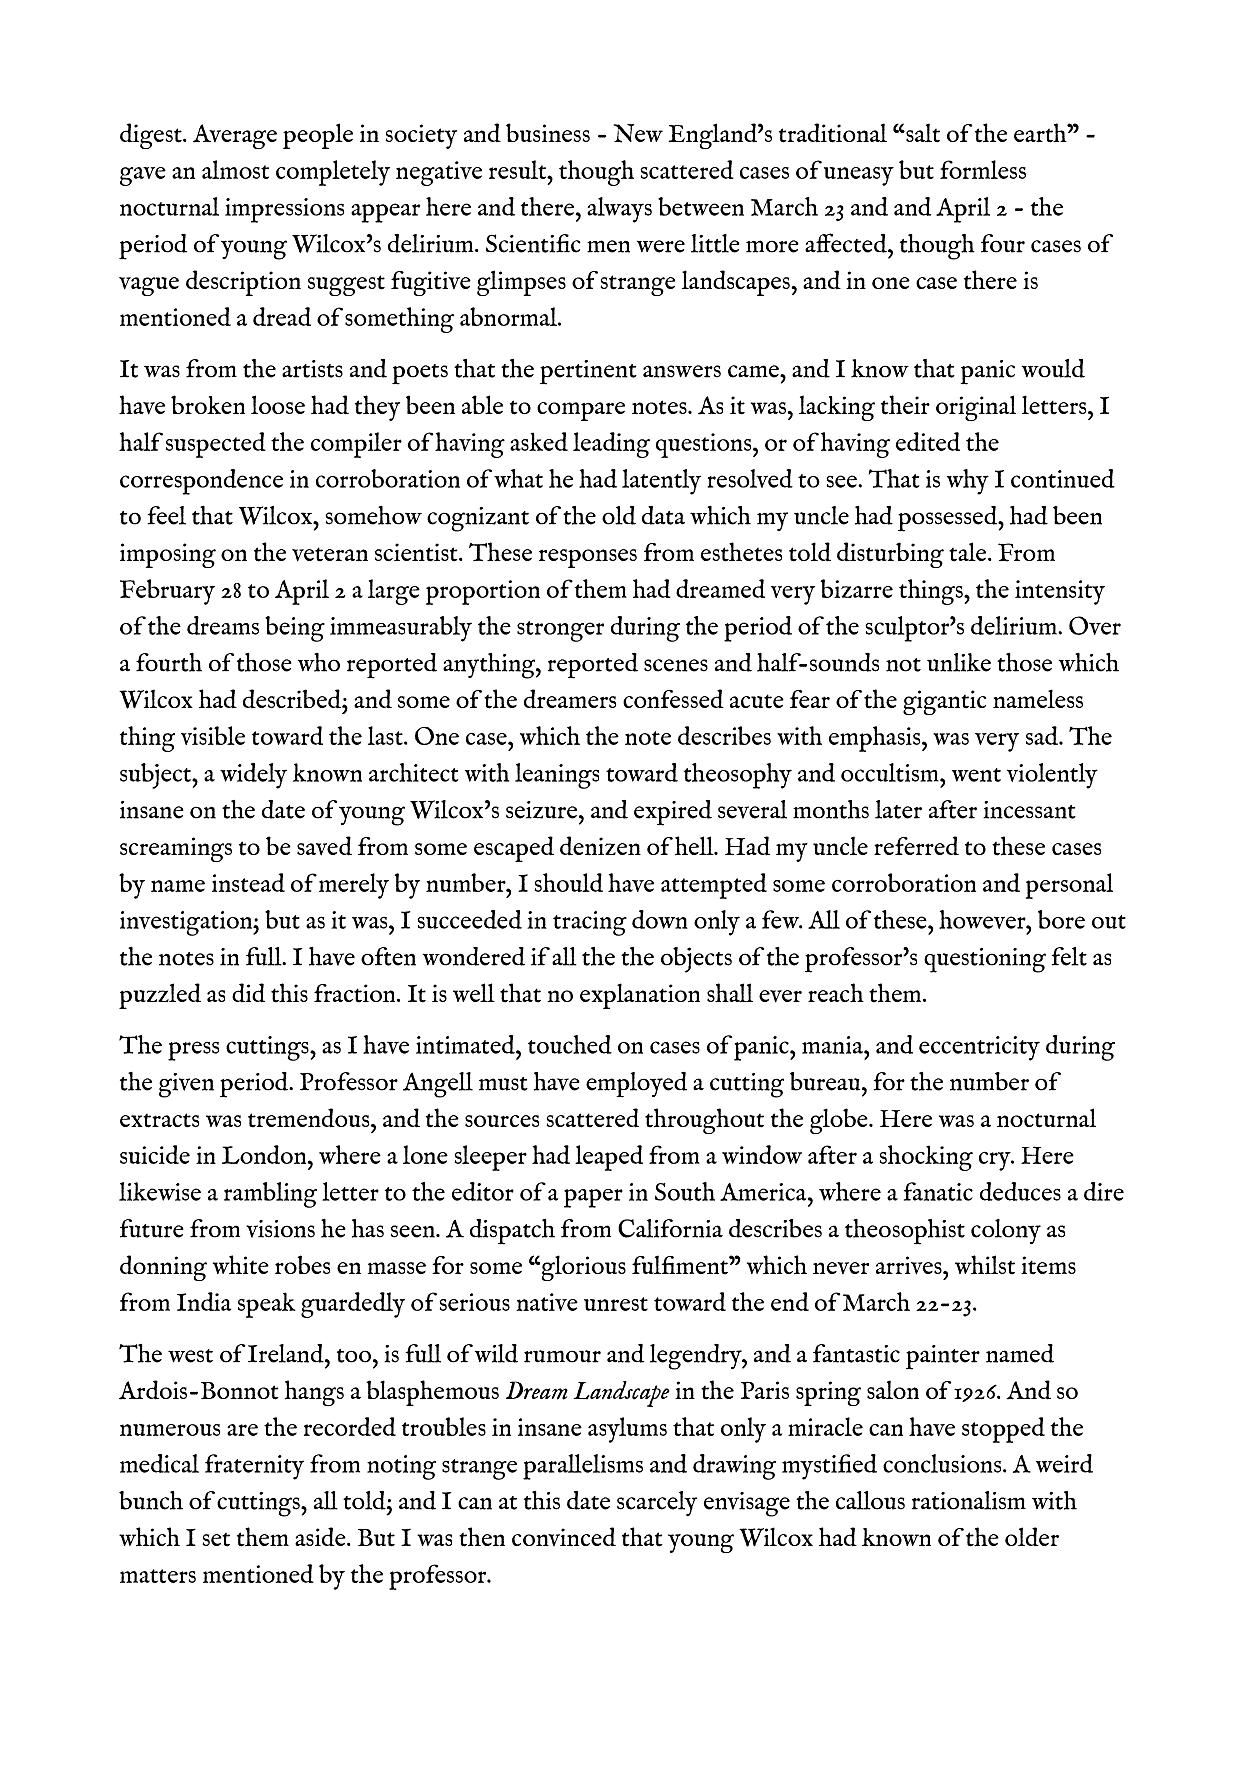  What do you see at coordinates (983, 169) in the document?
I see `formless` at bounding box center [983, 169].
